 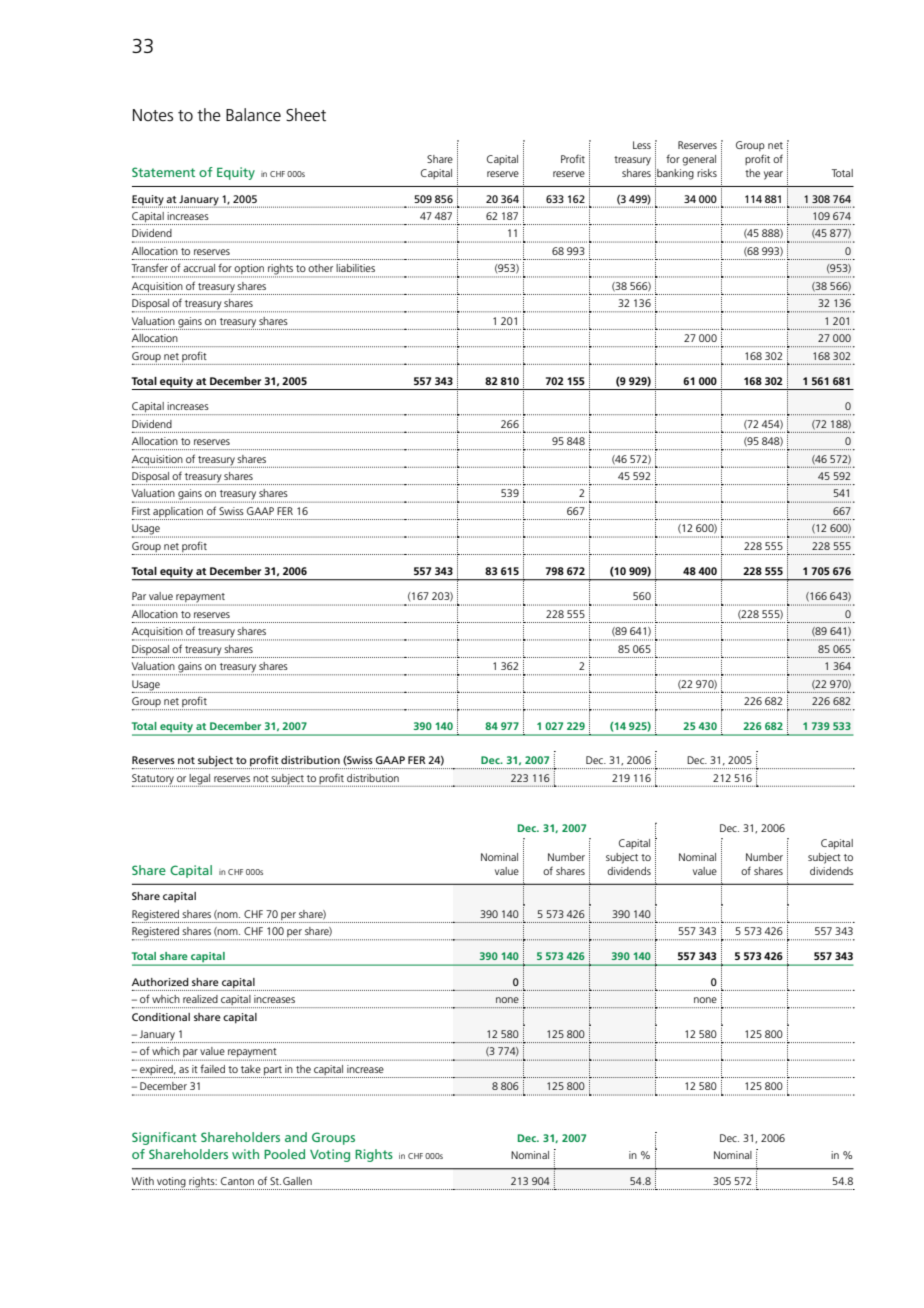 I want to click on Pooled, so click(x=284, y=1154).
